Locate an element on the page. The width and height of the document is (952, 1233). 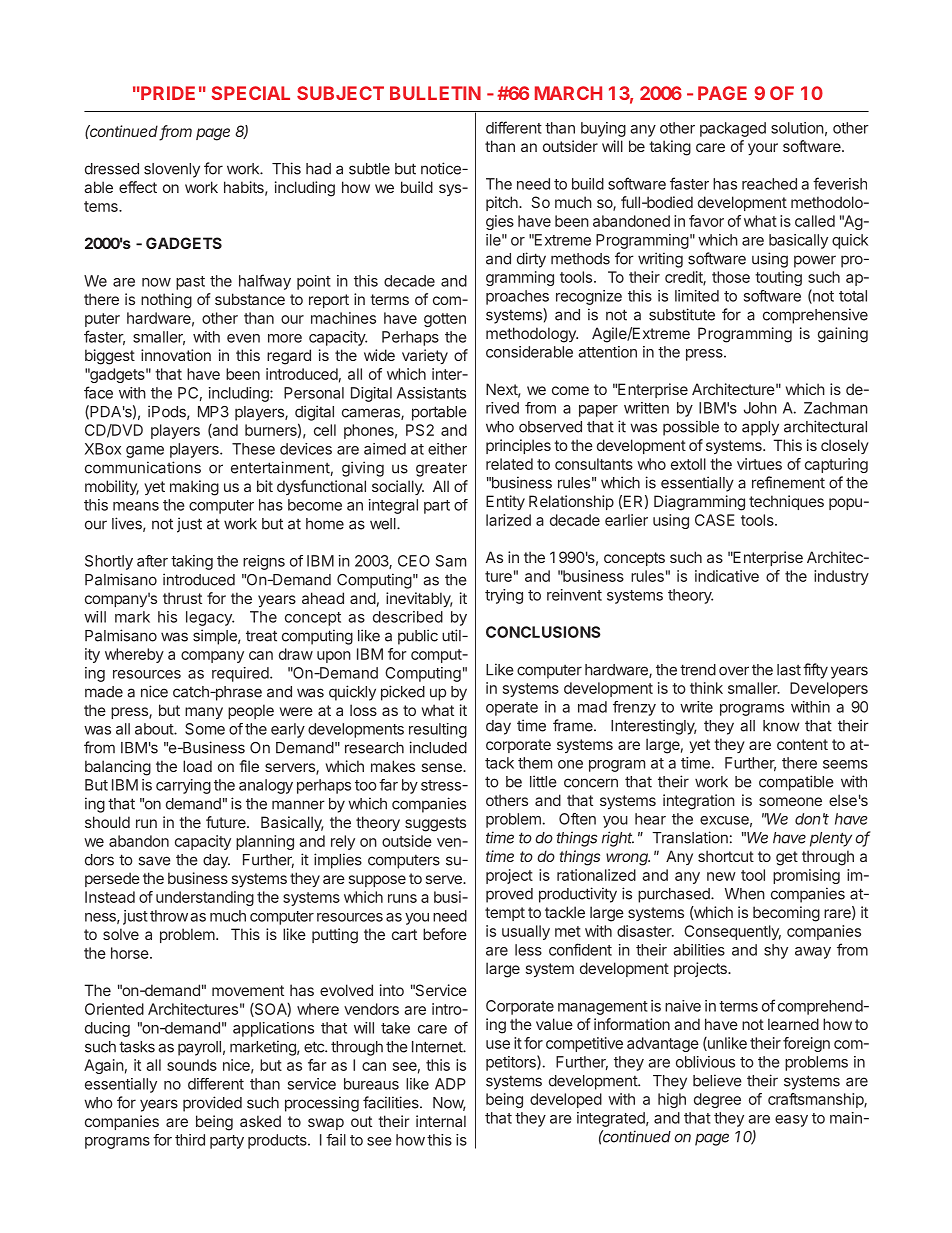
trying is located at coordinates (504, 596).
